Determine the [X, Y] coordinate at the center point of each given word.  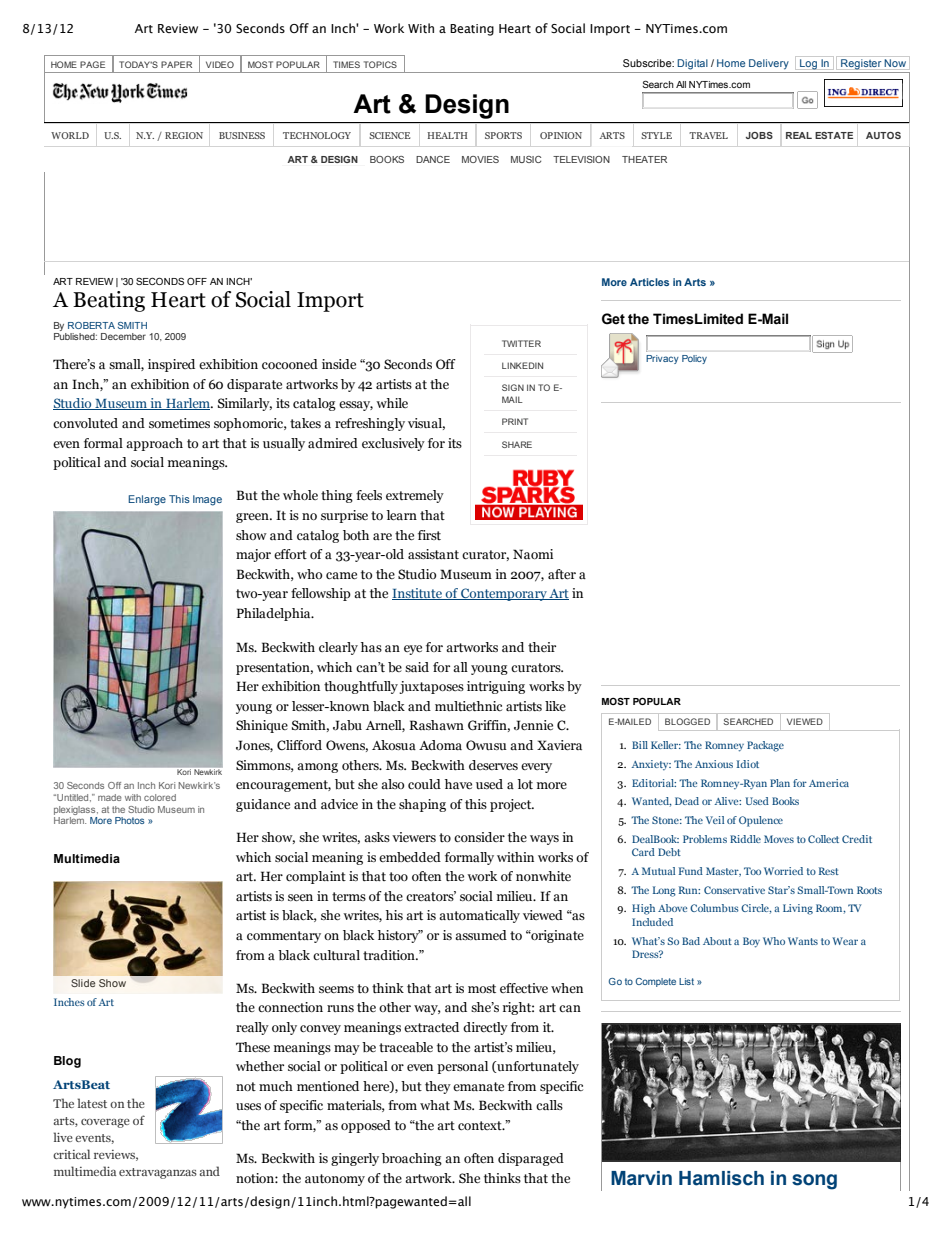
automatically [479, 916]
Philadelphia [274, 614]
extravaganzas [158, 1173]
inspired [171, 365]
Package [765, 746]
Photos [130, 820]
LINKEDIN [522, 365]
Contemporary [504, 594]
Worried [783, 871]
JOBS [759, 135]
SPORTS [503, 135]
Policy [694, 359]
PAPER [176, 64]
